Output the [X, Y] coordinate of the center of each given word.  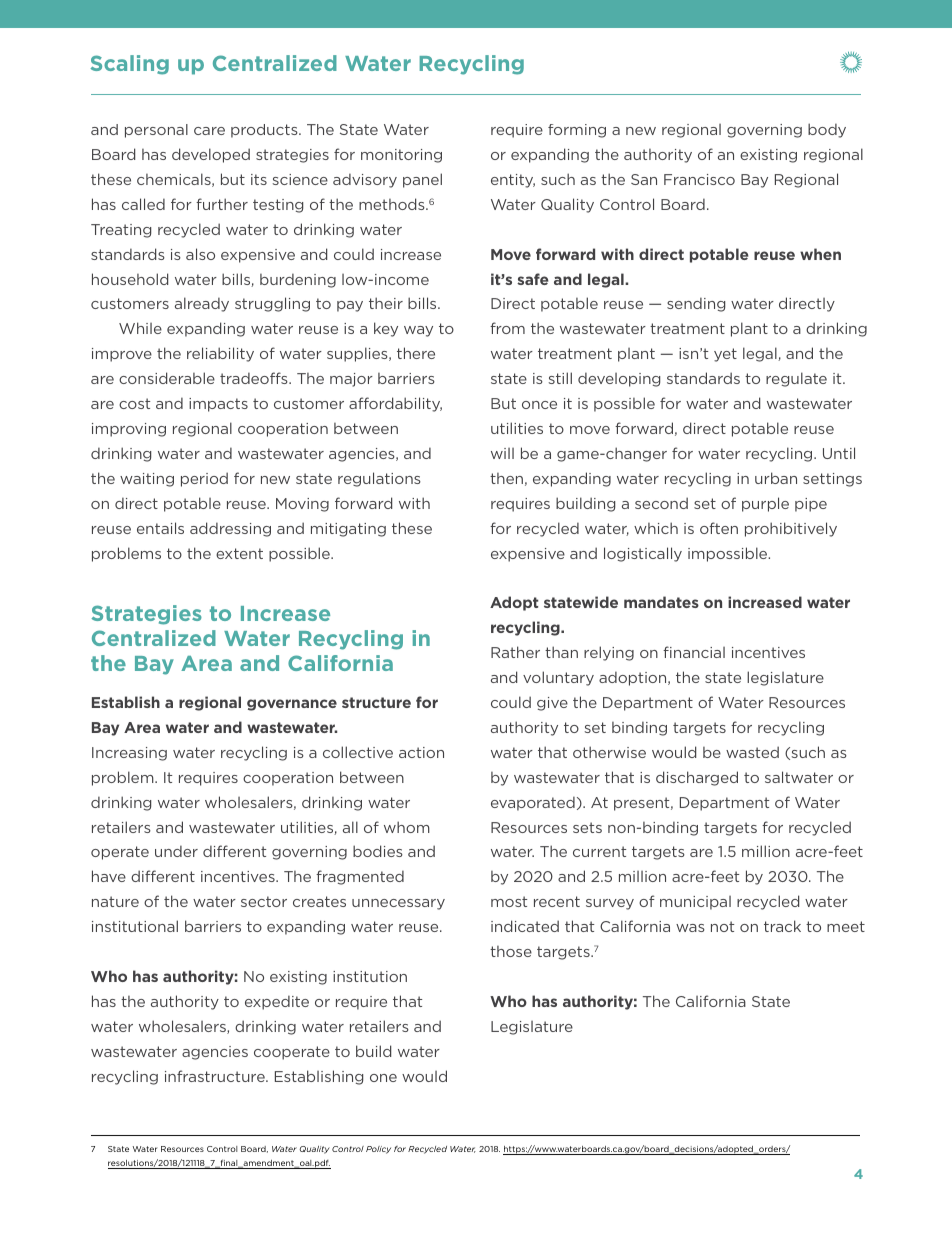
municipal [695, 903]
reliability [220, 354]
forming [577, 131]
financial [694, 652]
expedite [277, 1002]
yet [725, 355]
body [827, 130]
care [209, 131]
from [507, 328]
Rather [515, 652]
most [509, 901]
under [176, 851]
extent [239, 553]
